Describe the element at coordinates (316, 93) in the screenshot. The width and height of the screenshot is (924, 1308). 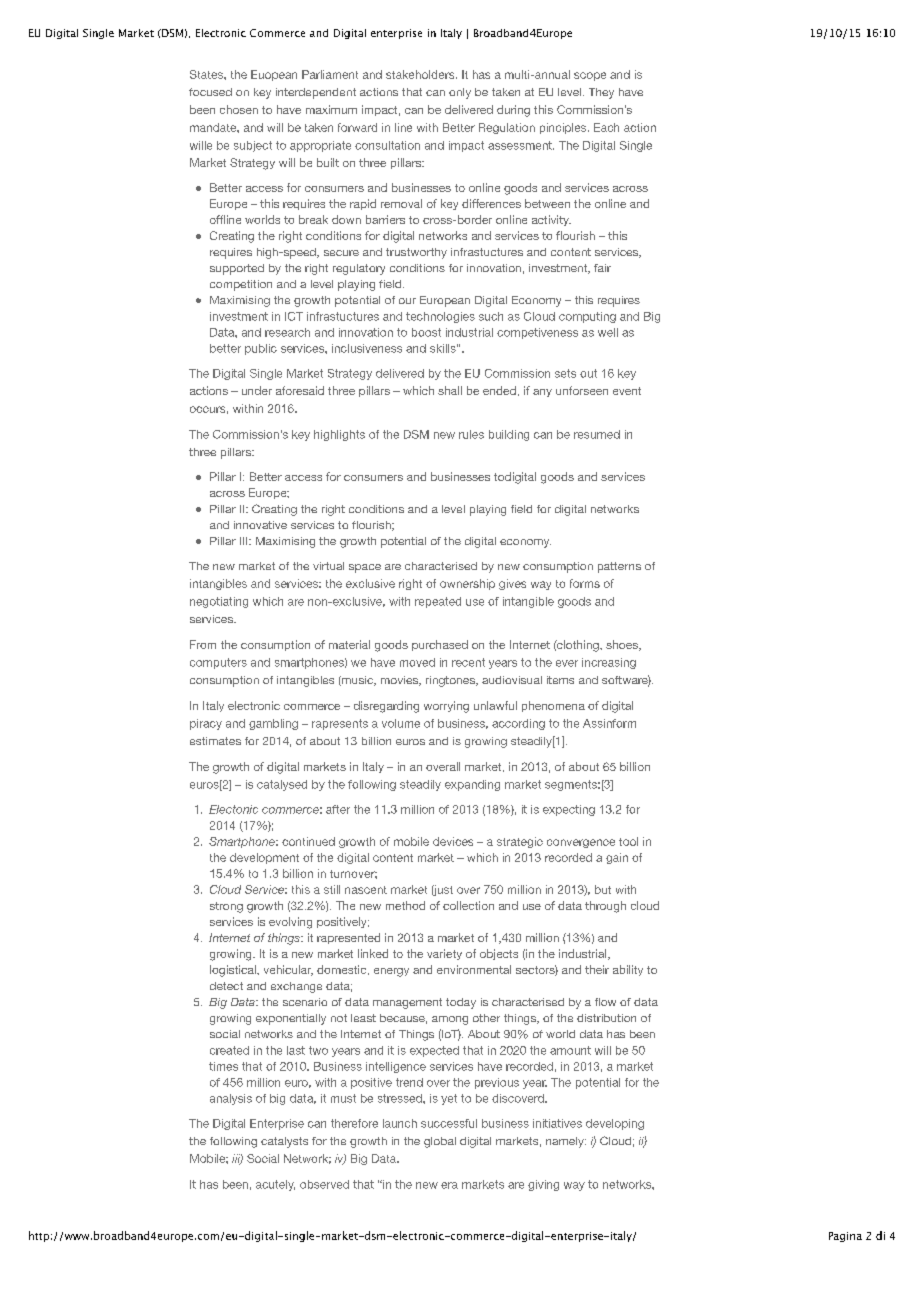
I see `interdependent` at that location.
